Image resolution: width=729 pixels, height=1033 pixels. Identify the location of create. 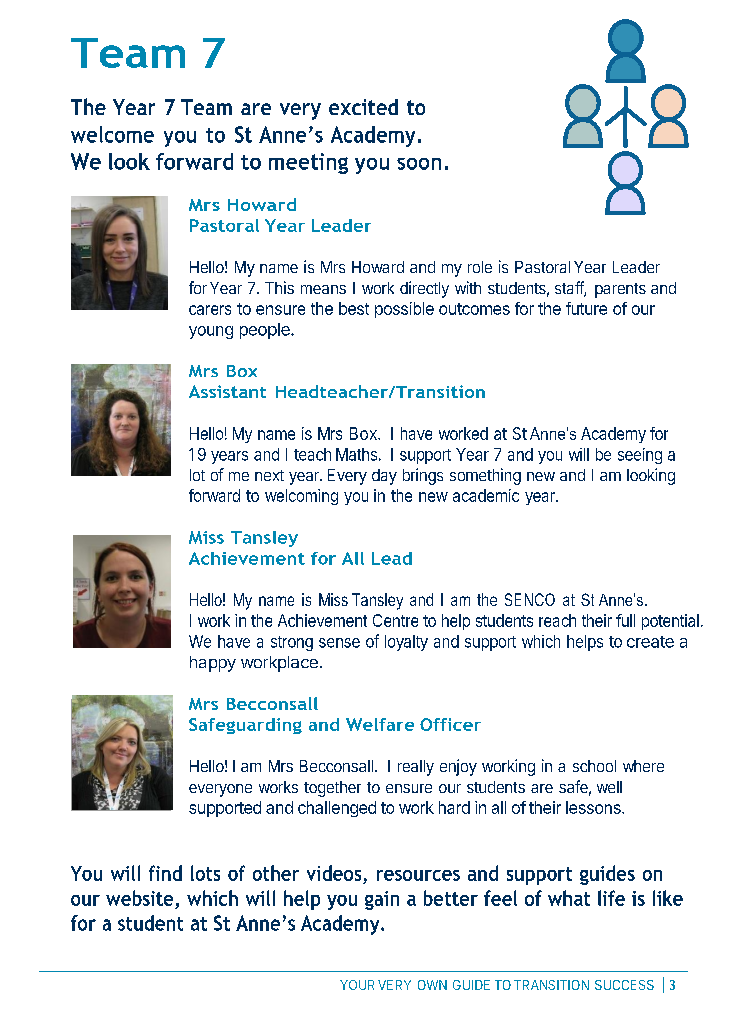
(650, 642).
